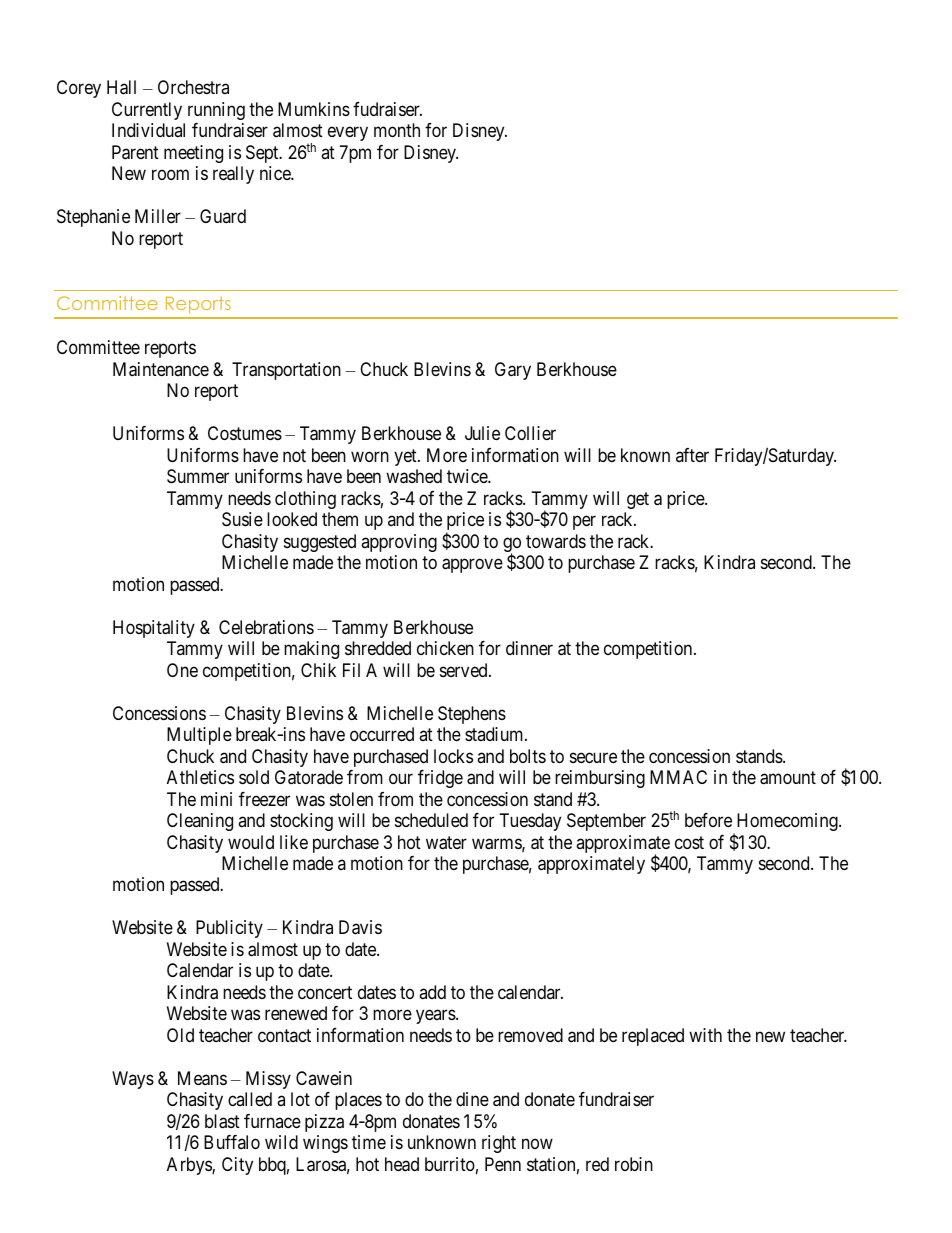 The width and height of the screenshot is (952, 1233). I want to click on after, so click(692, 455).
